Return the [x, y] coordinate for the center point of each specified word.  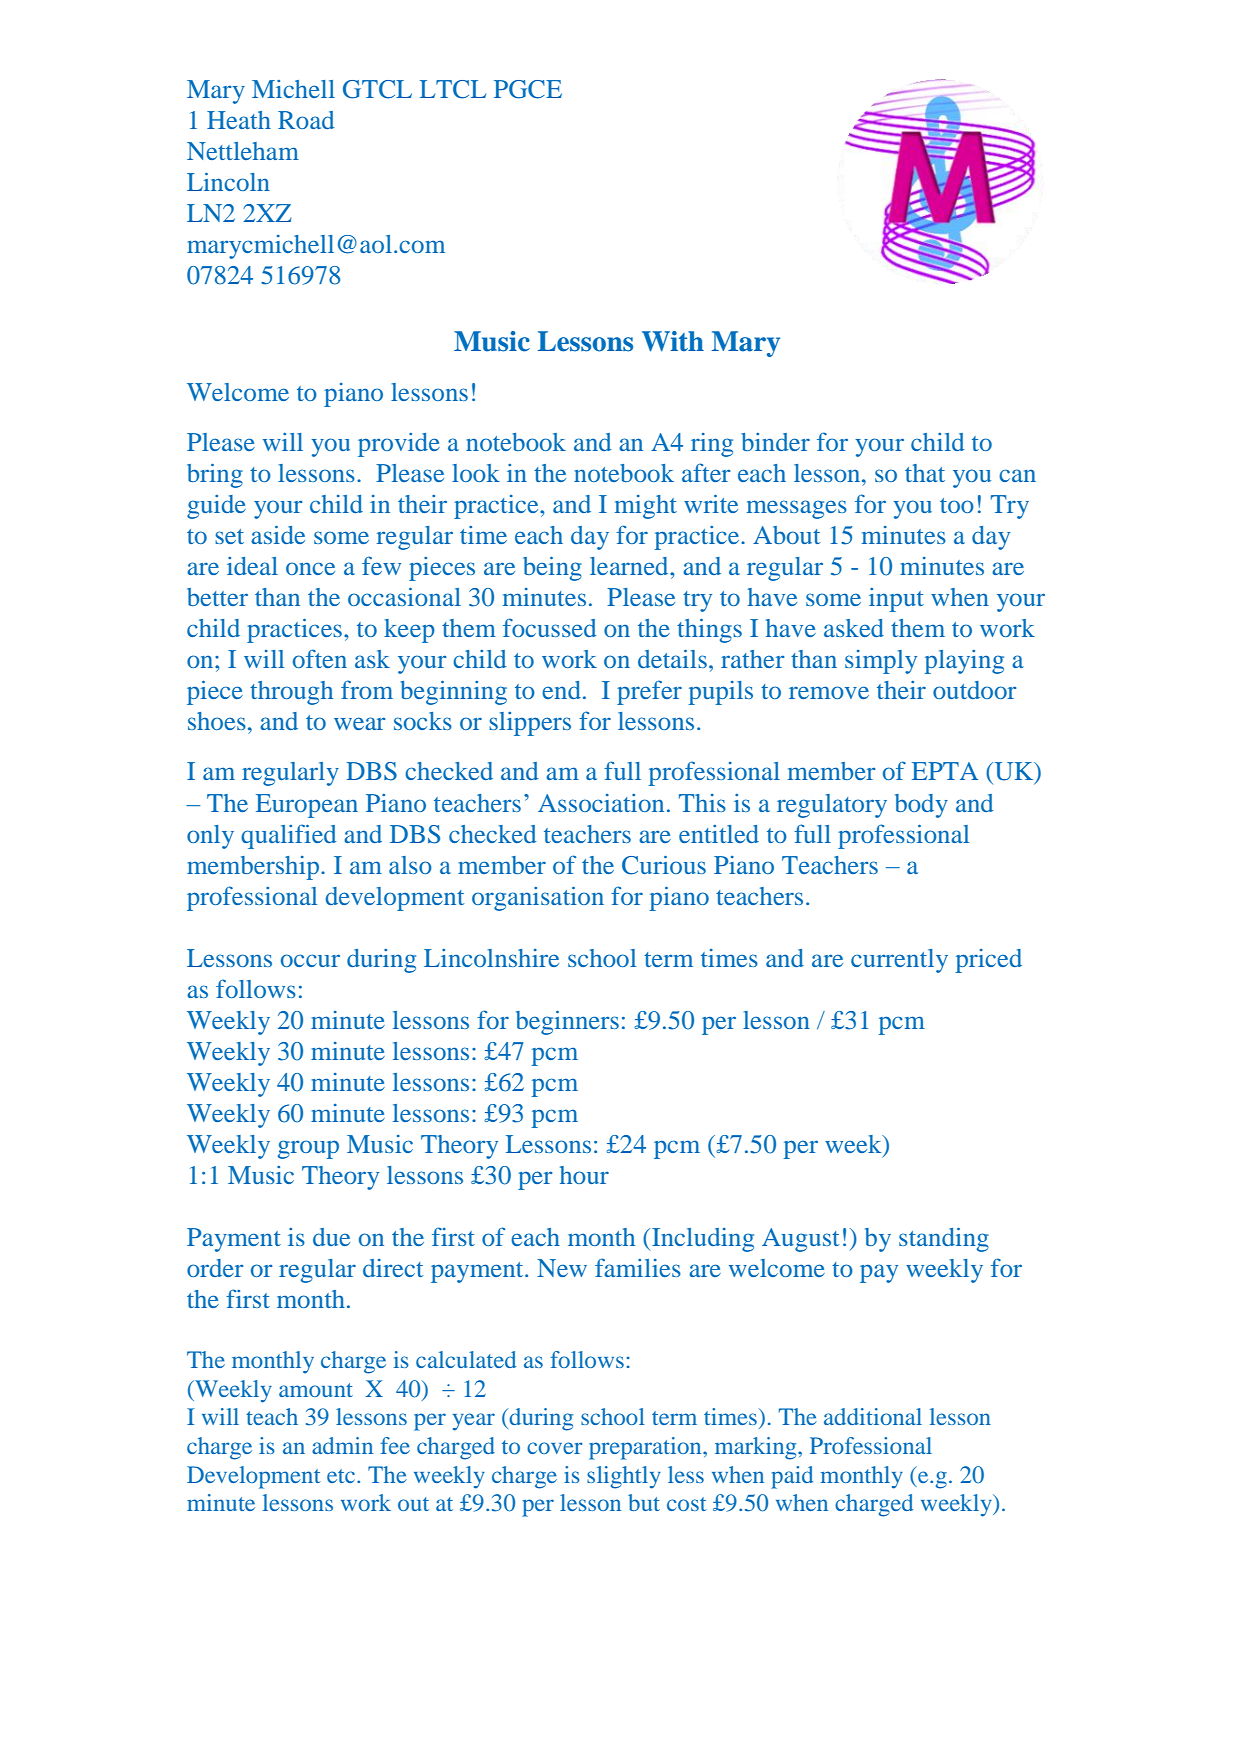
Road [306, 120]
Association [601, 803]
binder [775, 442]
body [921, 806]
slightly [624, 1477]
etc [342, 1476]
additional [873, 1416]
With [673, 341]
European [307, 806]
